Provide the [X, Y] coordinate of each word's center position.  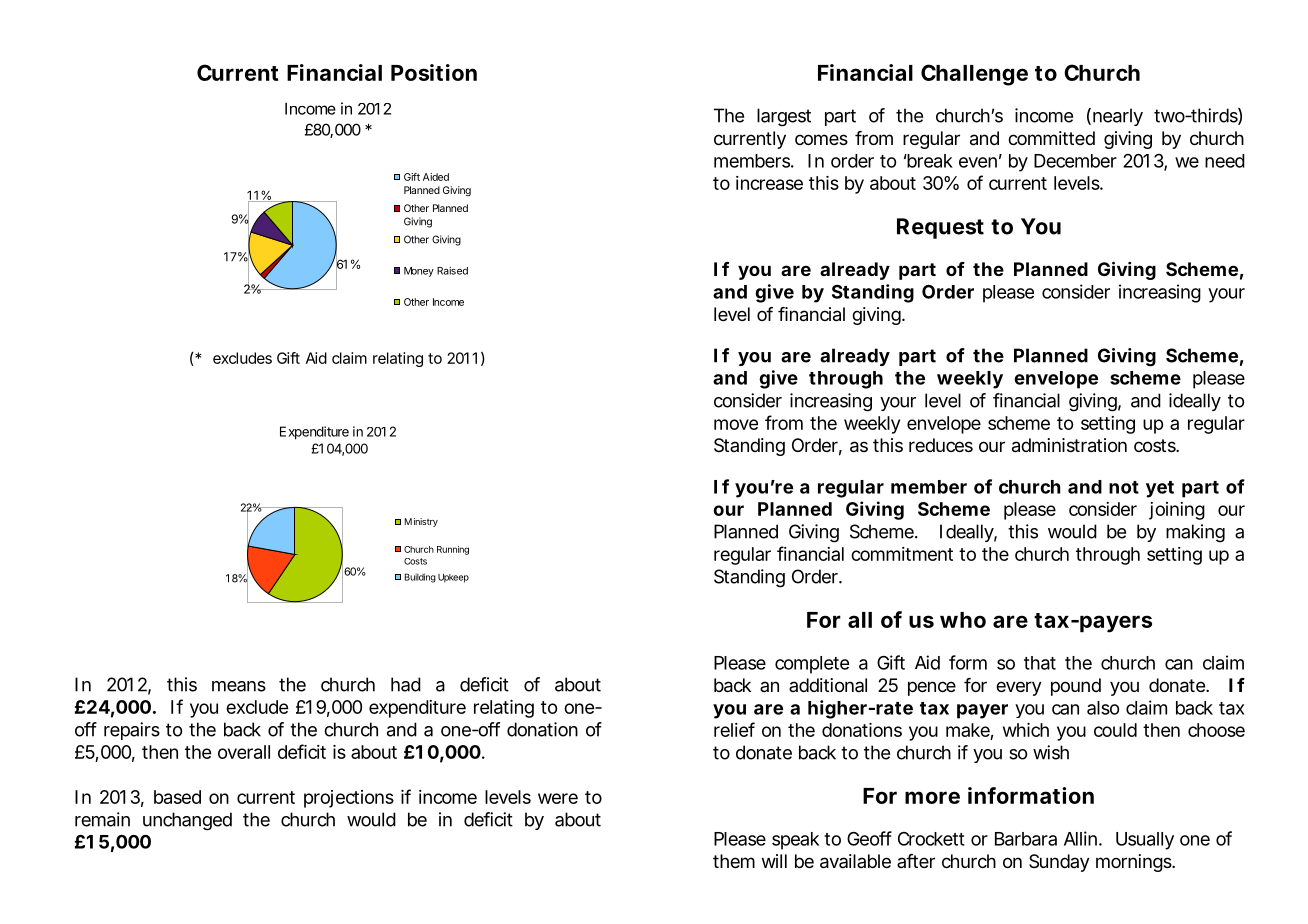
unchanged [187, 821]
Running [453, 550]
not [1124, 487]
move [736, 424]
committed [1051, 138]
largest [784, 117]
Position [434, 72]
